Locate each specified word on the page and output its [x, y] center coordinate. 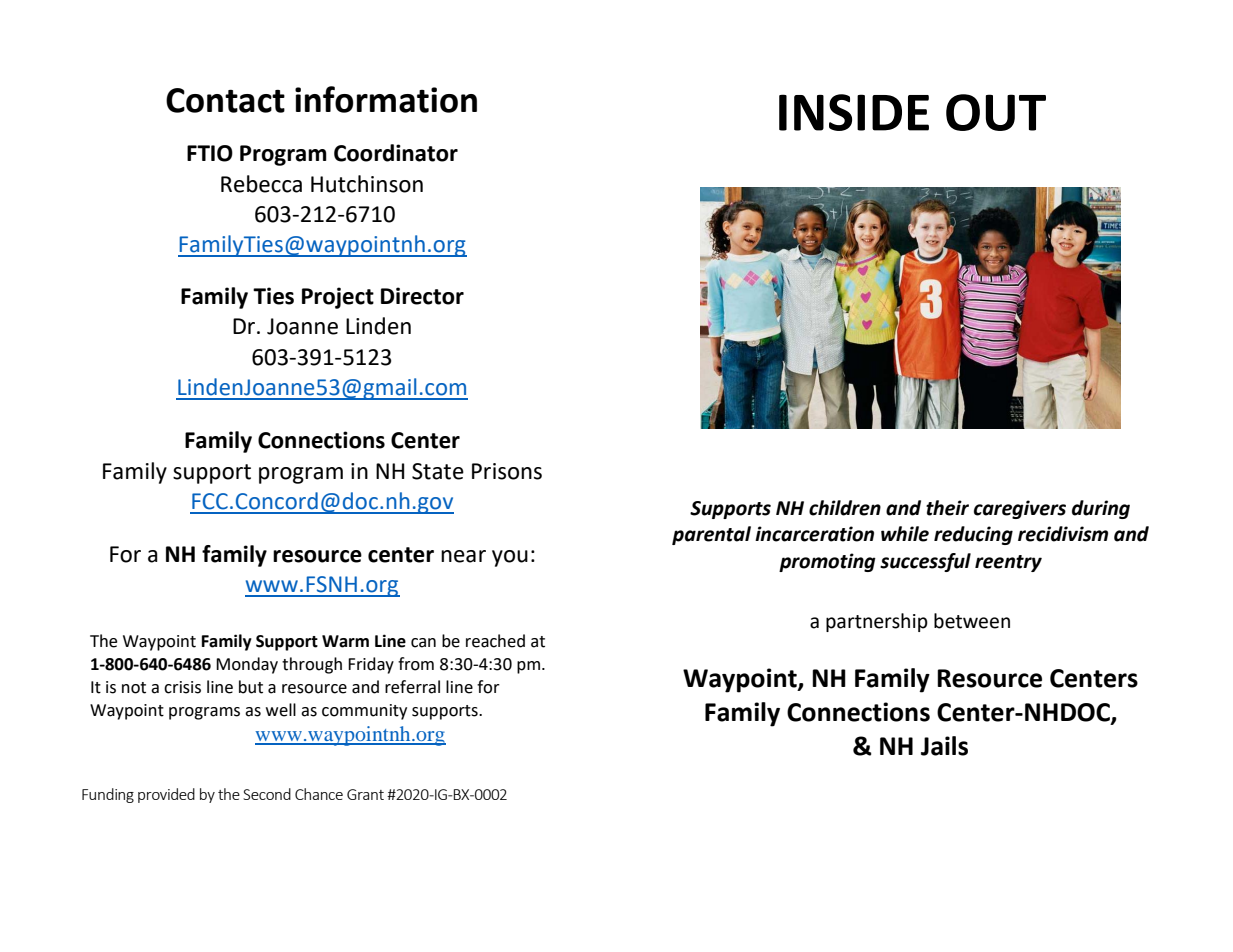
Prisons [507, 471]
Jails [944, 746]
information [386, 99]
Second [267, 794]
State [438, 471]
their [947, 508]
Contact [225, 100]
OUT [996, 112]
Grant [365, 794]
